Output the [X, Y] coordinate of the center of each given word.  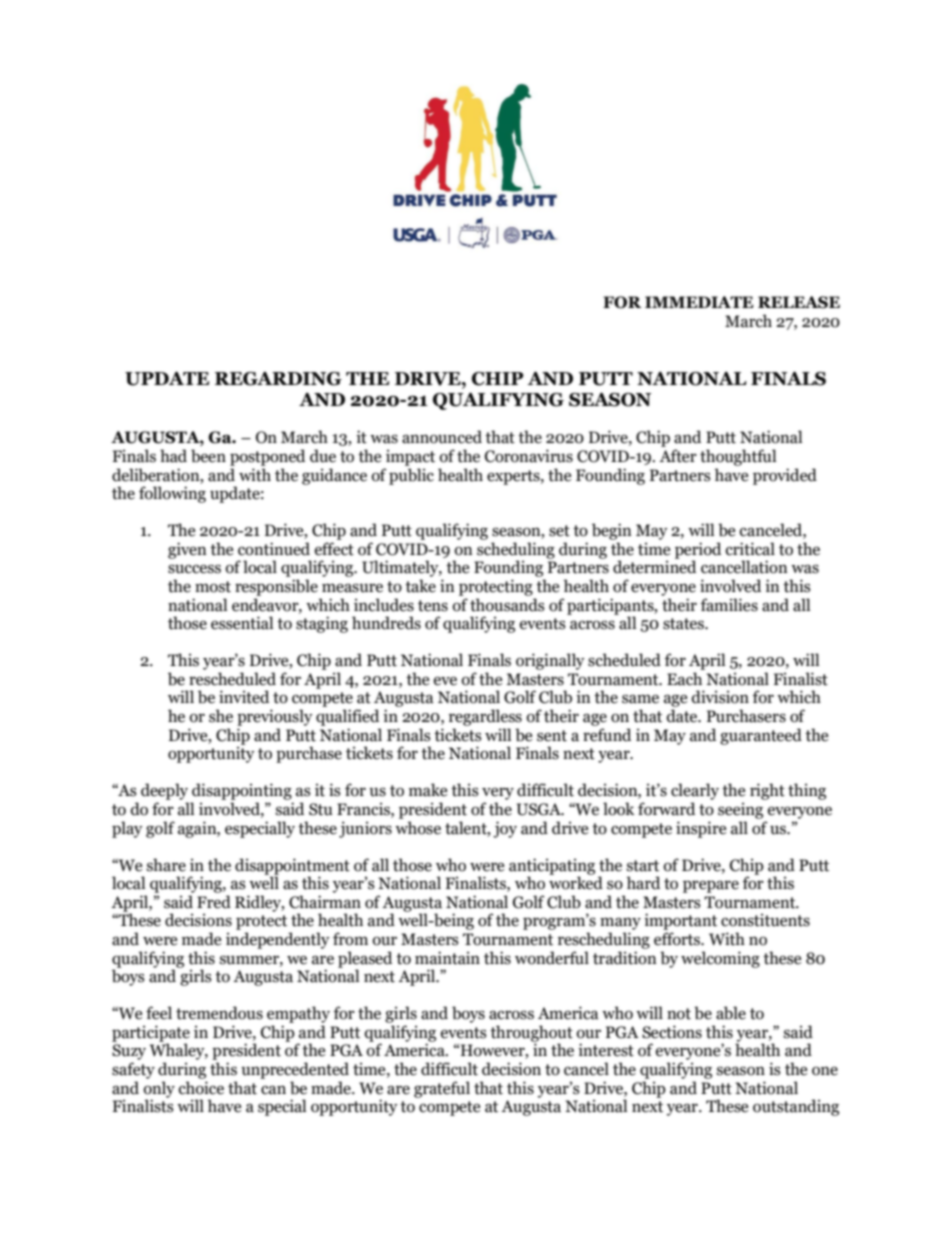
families [729, 605]
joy [505, 829]
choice [201, 1088]
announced [442, 437]
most [213, 587]
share [166, 865]
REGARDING [278, 379]
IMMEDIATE [699, 302]
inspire [701, 829]
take [420, 586]
